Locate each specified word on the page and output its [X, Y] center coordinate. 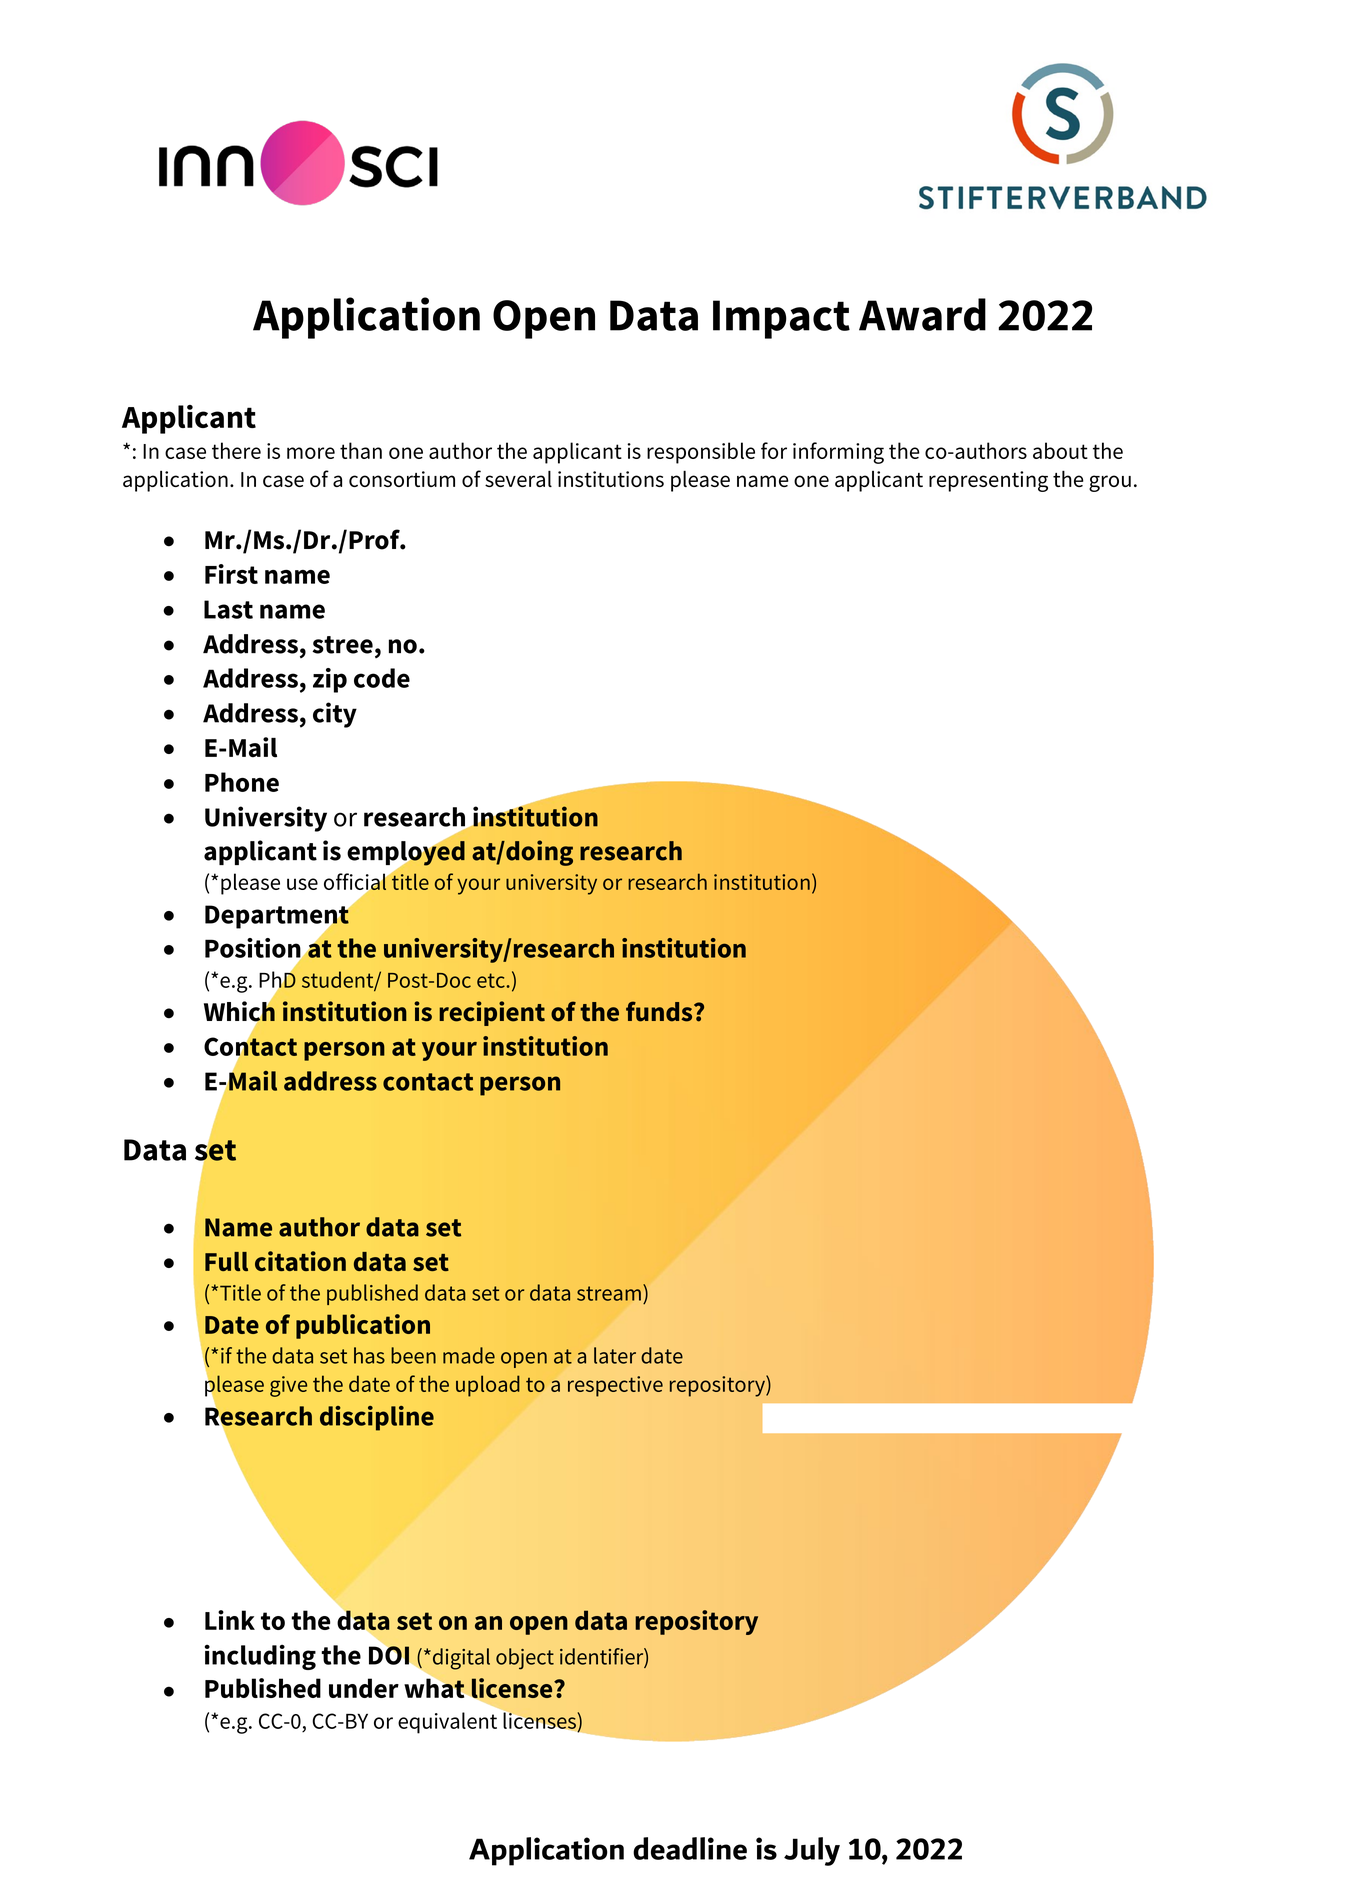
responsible [701, 453]
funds [660, 1011]
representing [988, 481]
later [615, 1355]
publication [363, 1326]
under [364, 1688]
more [311, 453]
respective [615, 1386]
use [302, 884]
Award [922, 314]
